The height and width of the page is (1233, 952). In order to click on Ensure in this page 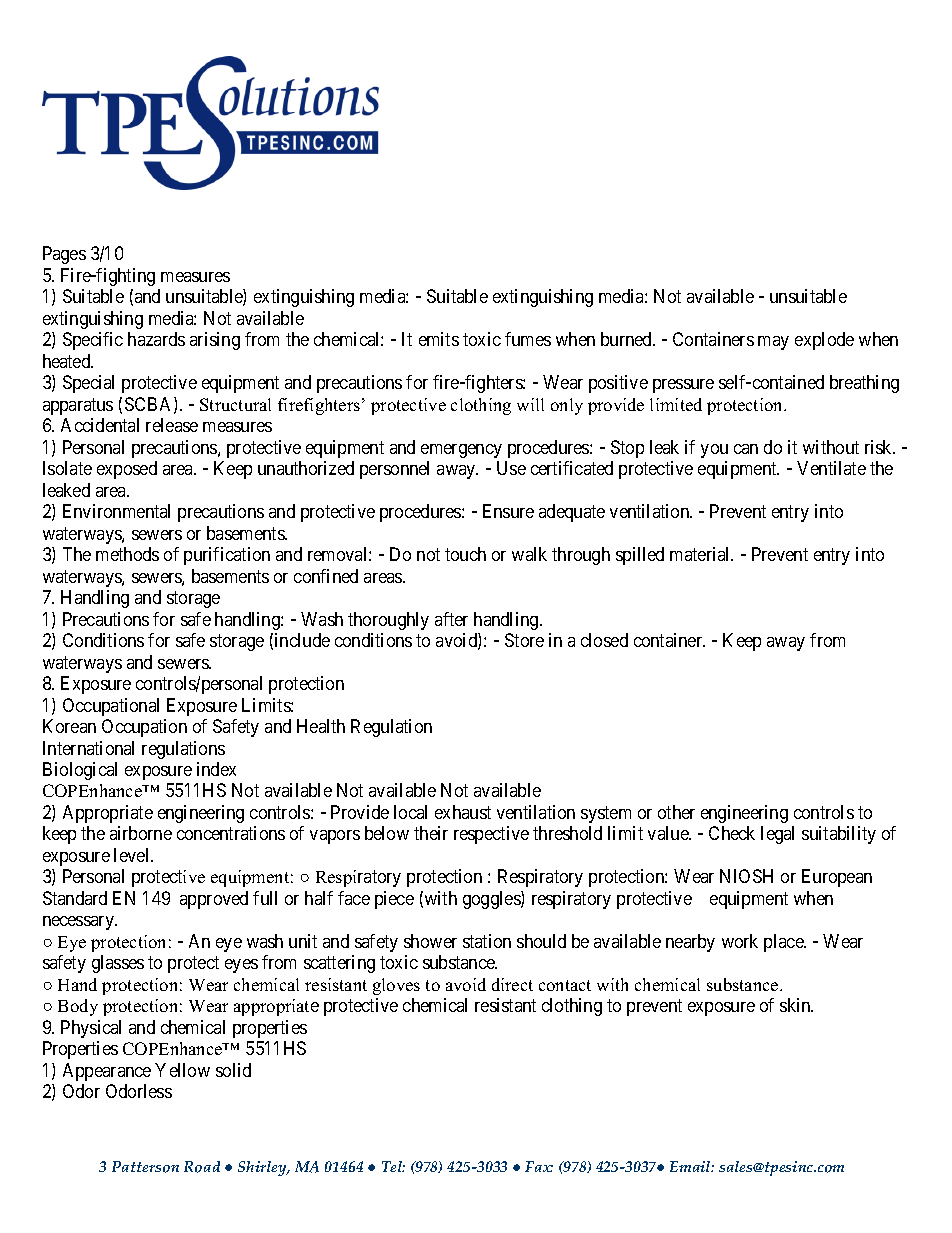, I will do `click(508, 511)`.
